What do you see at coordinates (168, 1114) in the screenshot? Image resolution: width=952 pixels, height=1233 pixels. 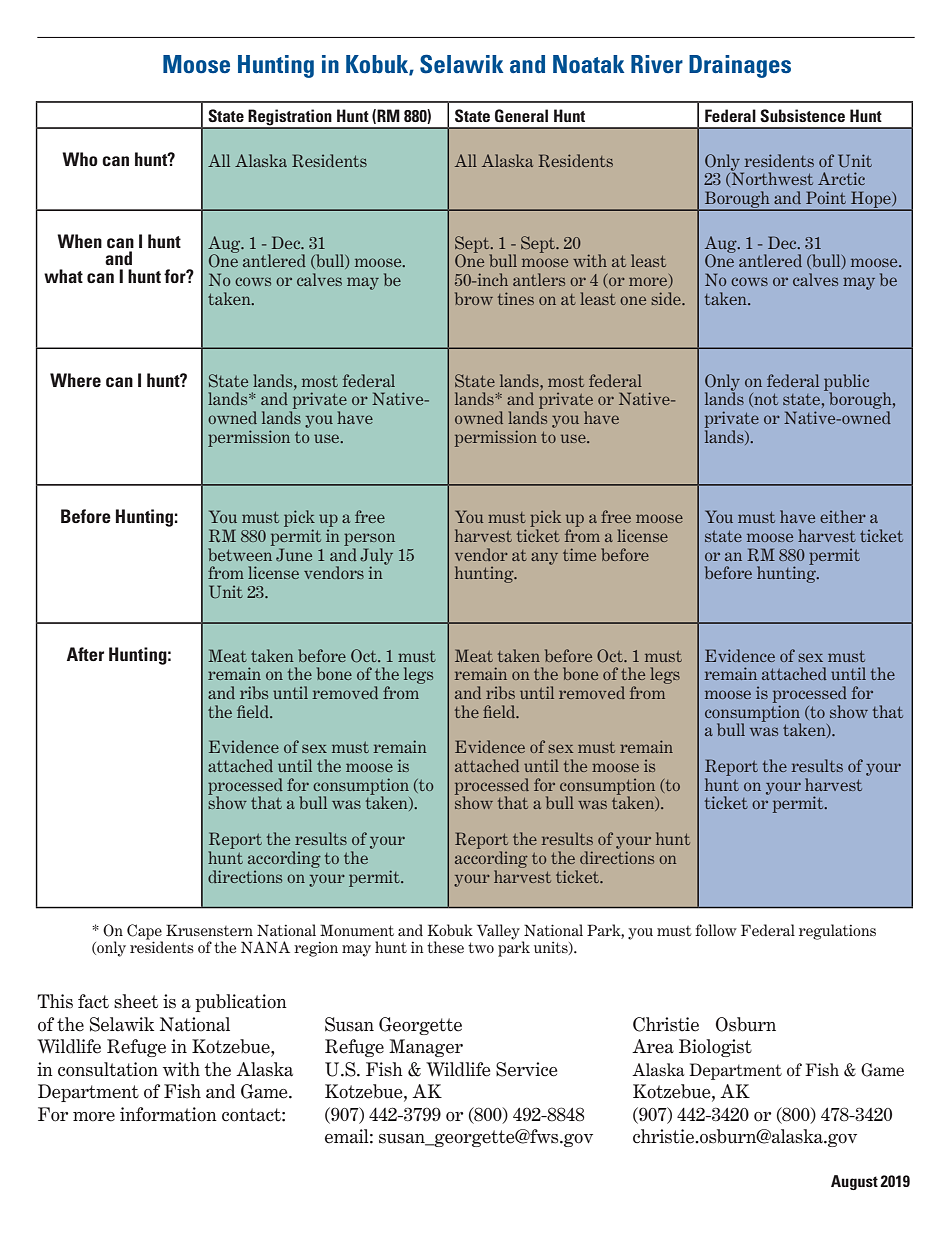 I see `information` at bounding box center [168, 1114].
